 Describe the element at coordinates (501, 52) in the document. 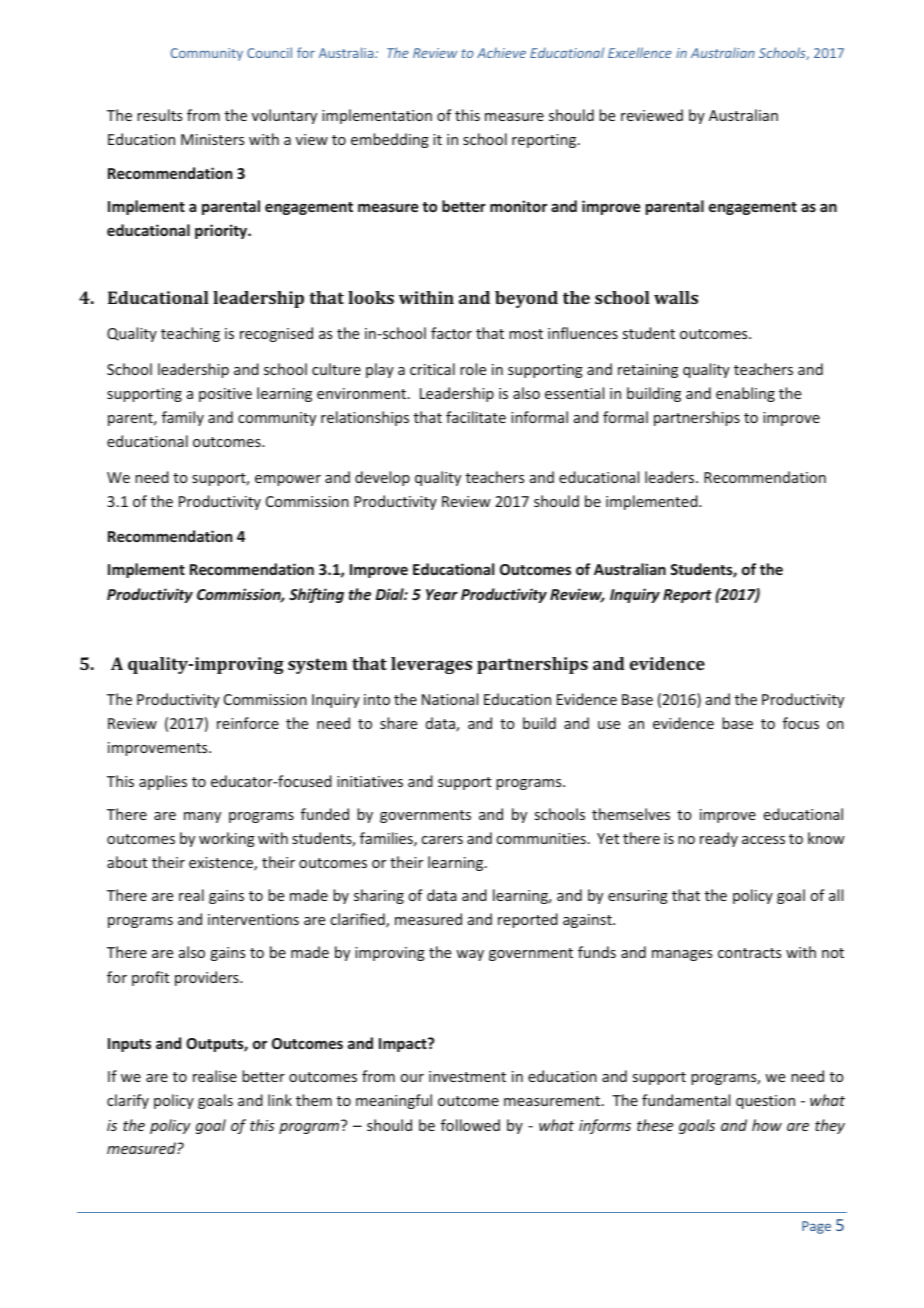

I see `Achieve` at that location.
